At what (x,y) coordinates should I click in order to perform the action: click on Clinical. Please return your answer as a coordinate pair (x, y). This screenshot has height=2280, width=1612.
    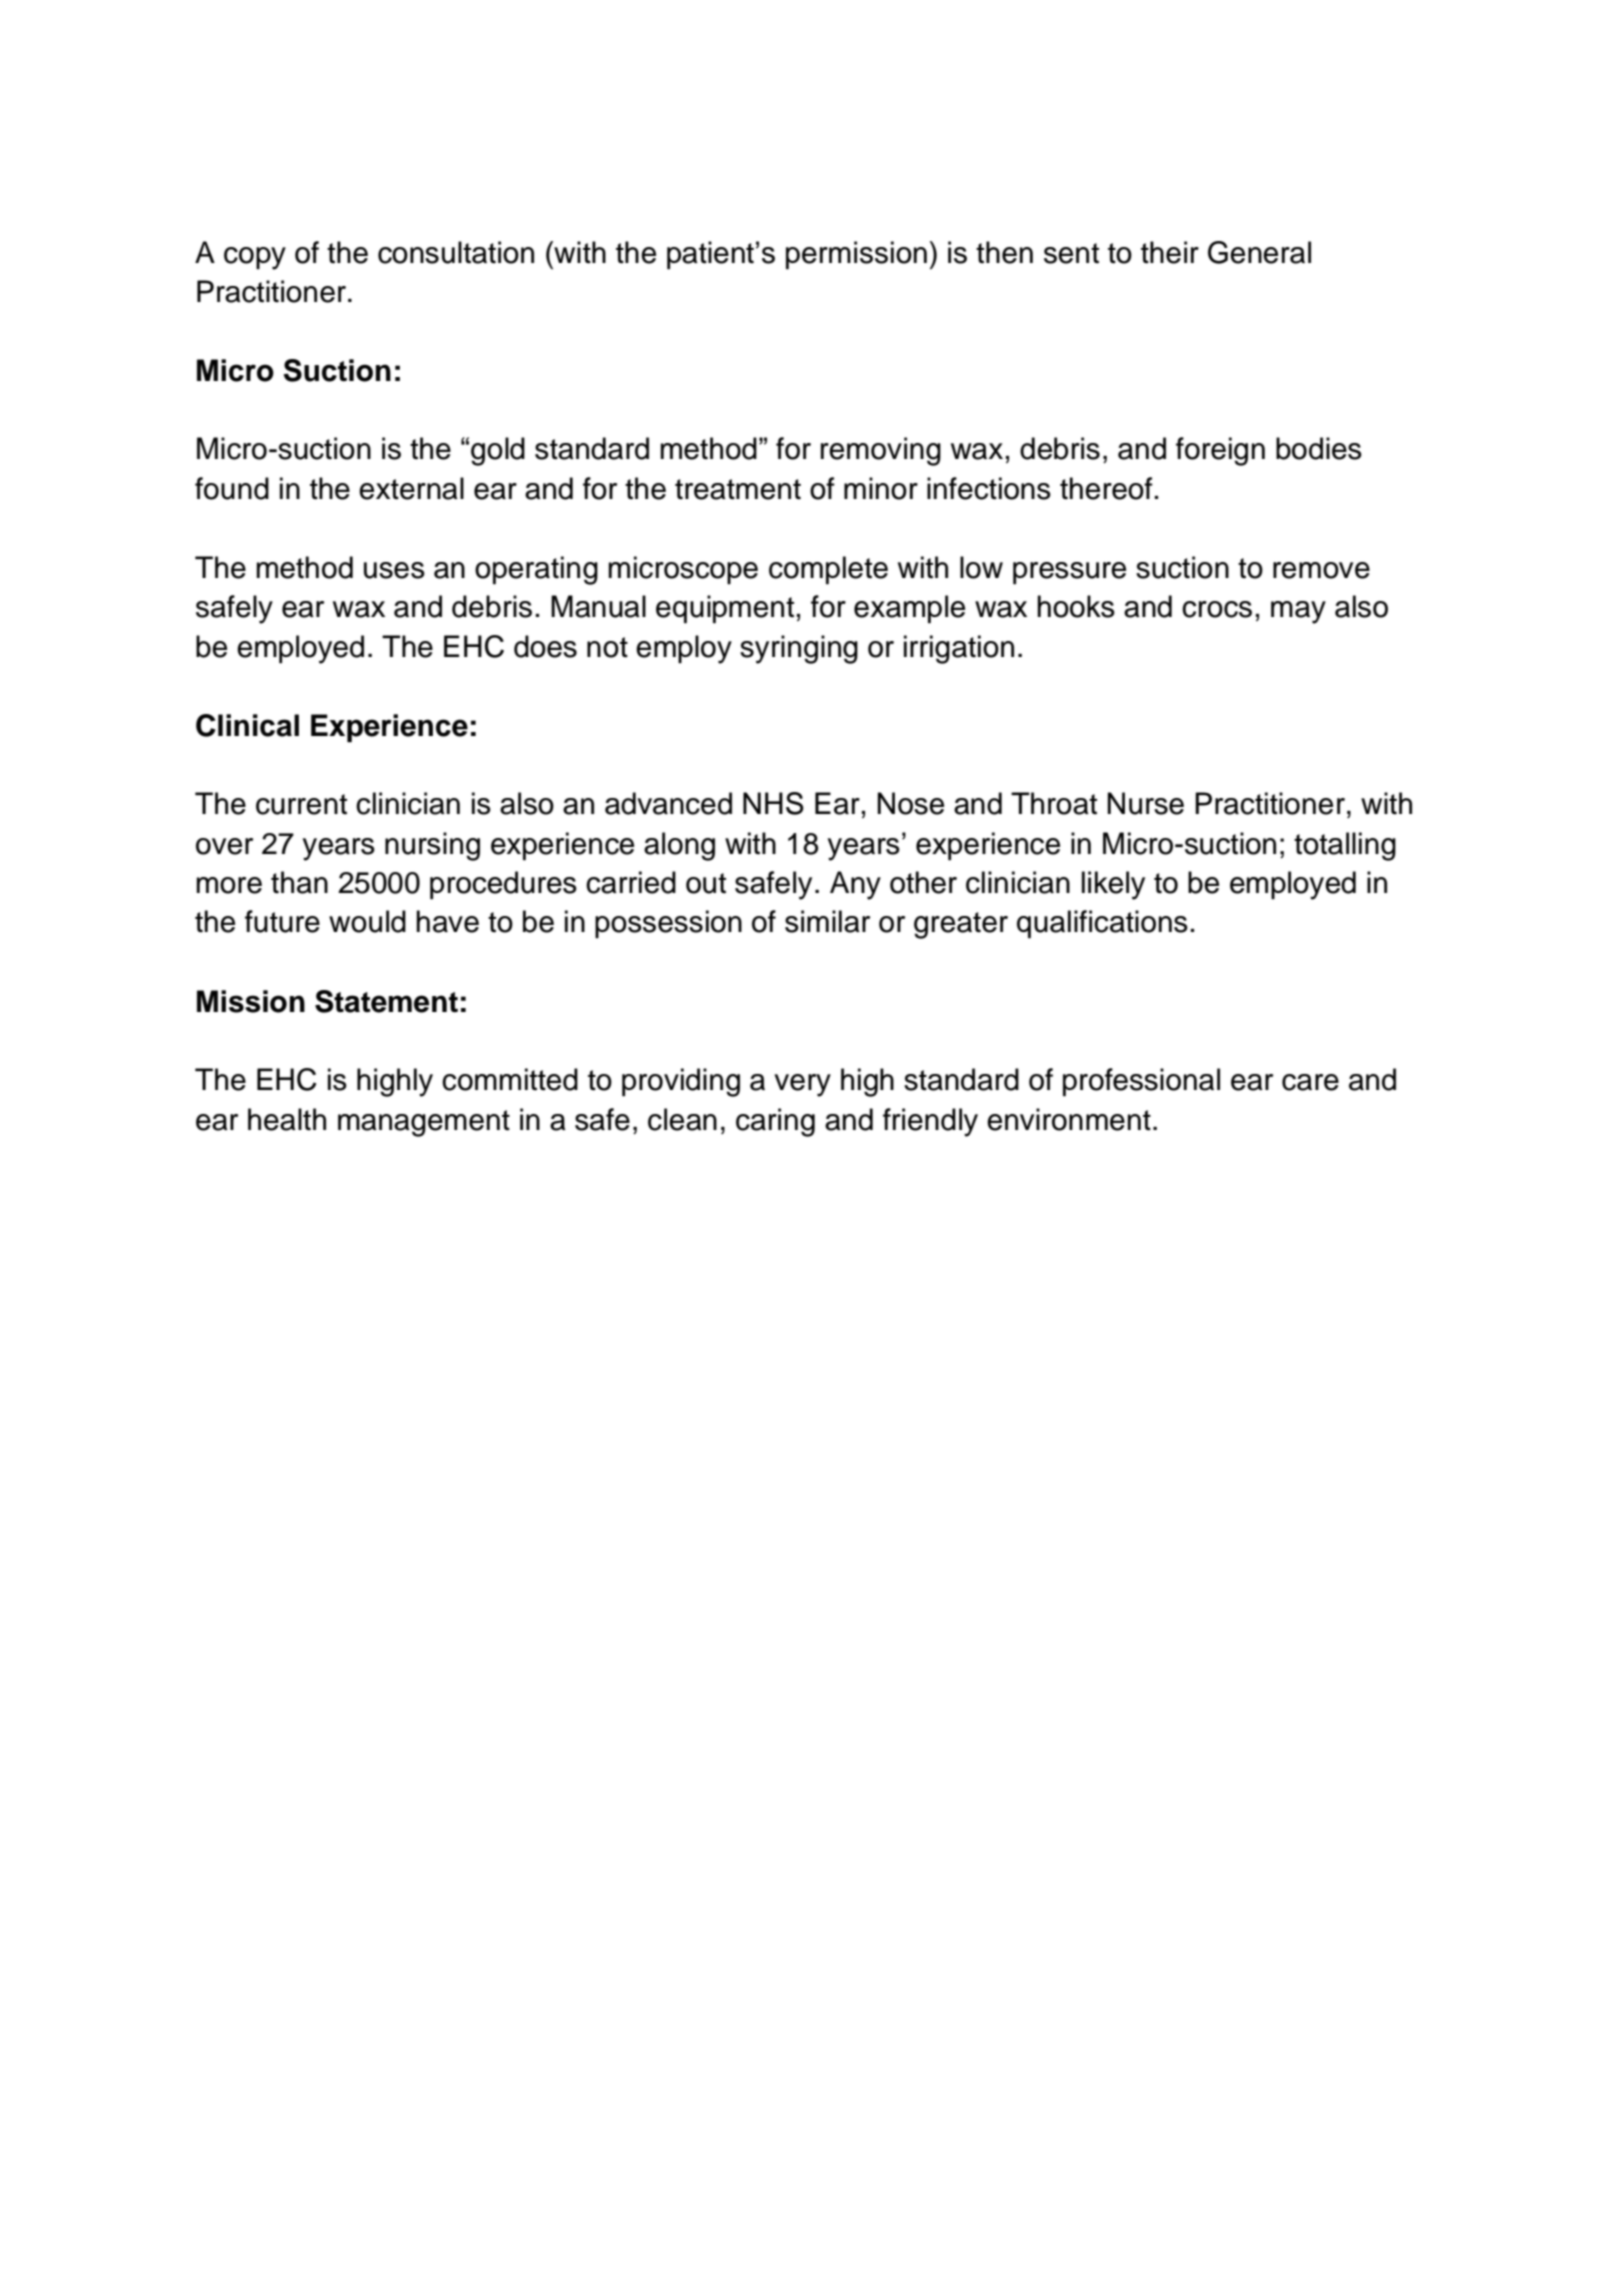
    Looking at the image, I should click on (247, 725).
